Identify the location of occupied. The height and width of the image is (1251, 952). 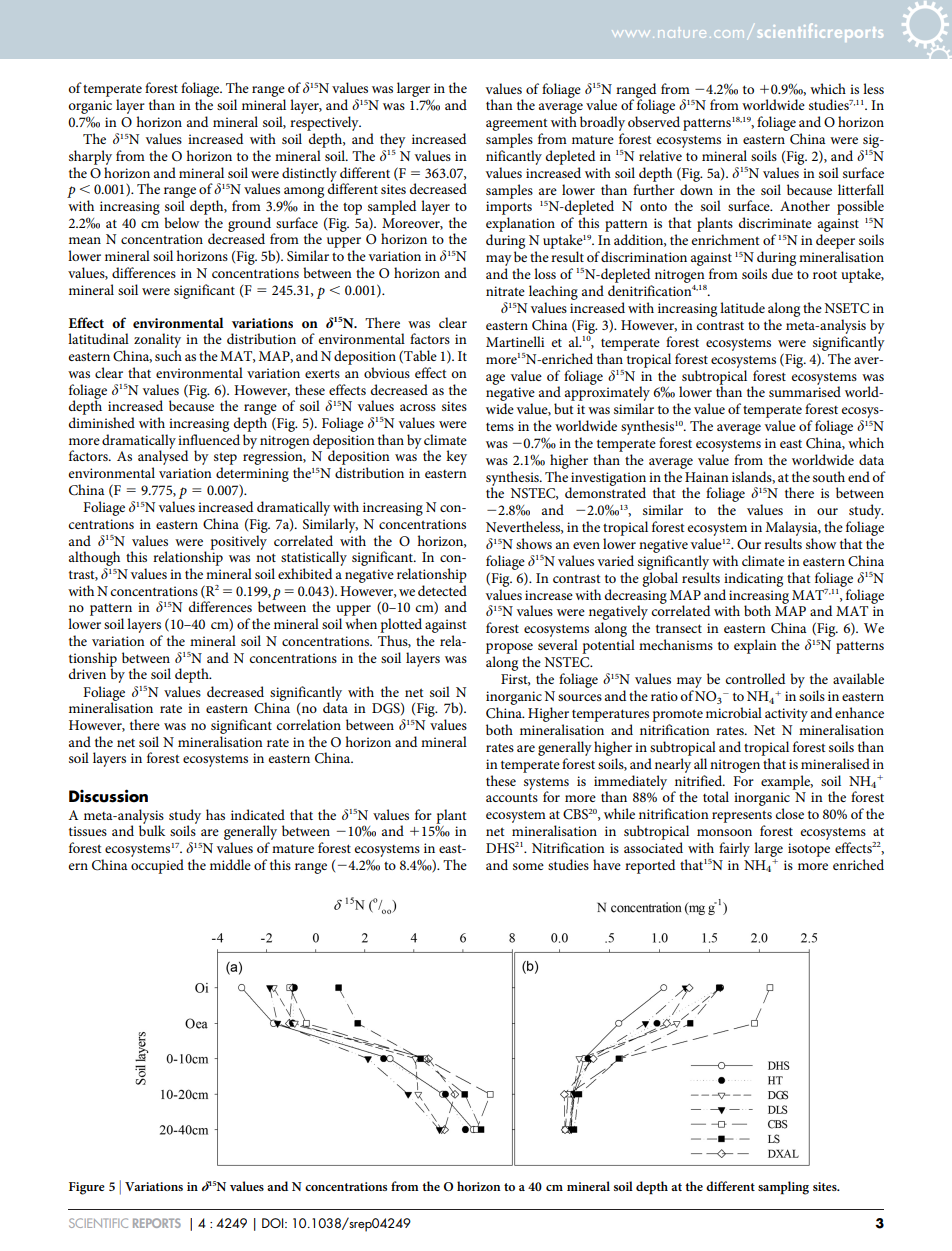
(157, 866).
